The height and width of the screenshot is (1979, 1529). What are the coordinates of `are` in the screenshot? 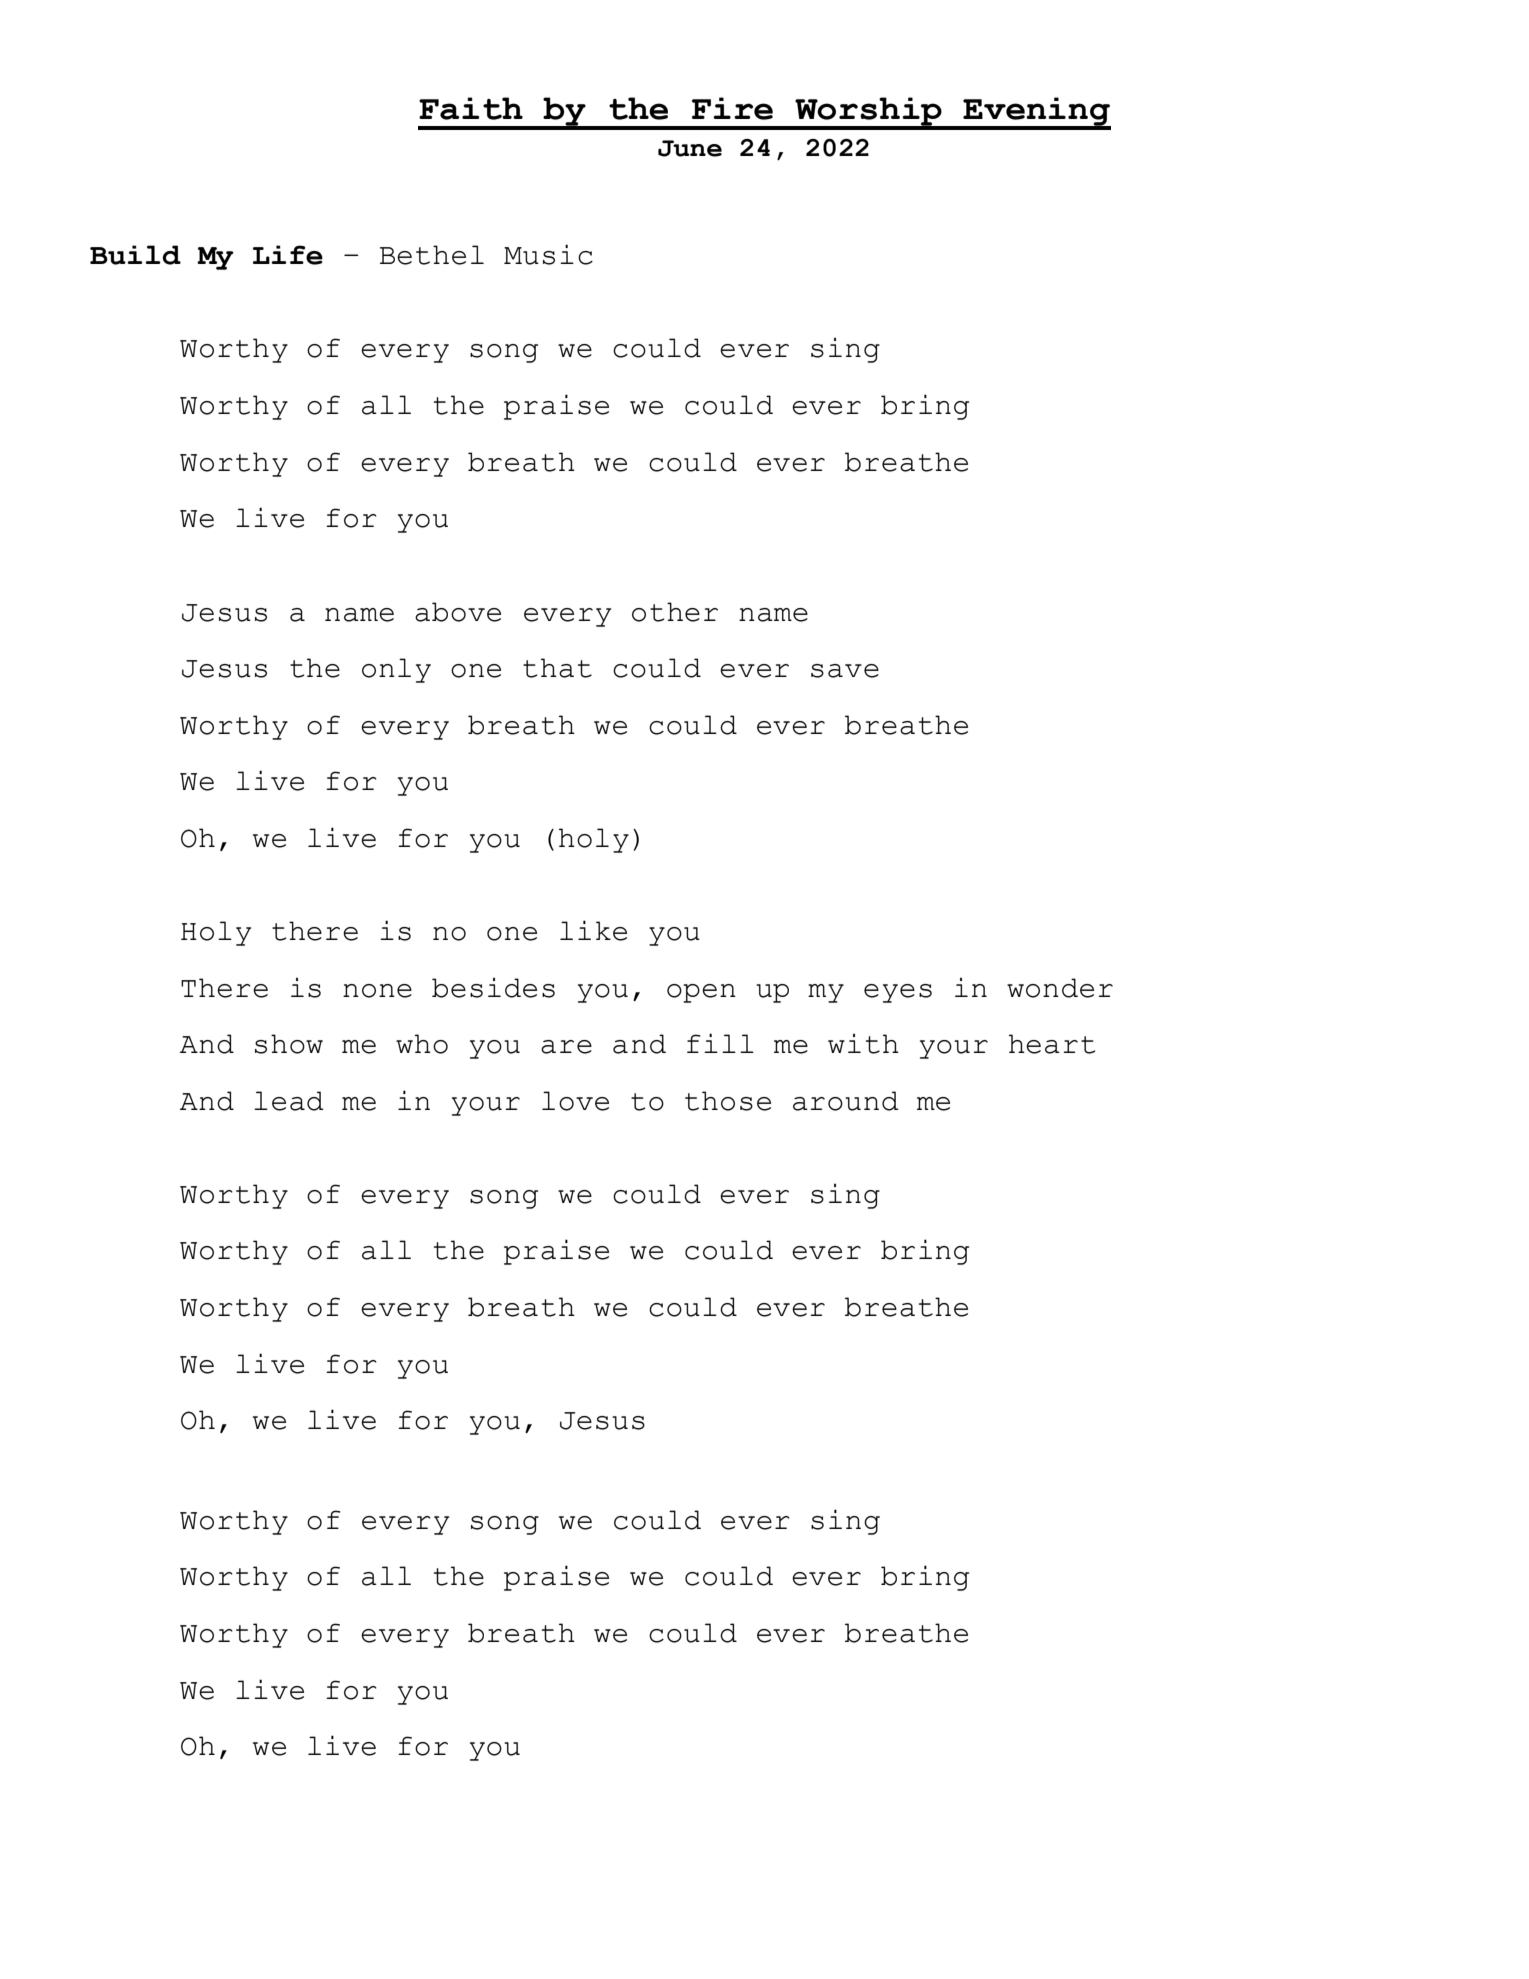 It's located at (566, 1047).
